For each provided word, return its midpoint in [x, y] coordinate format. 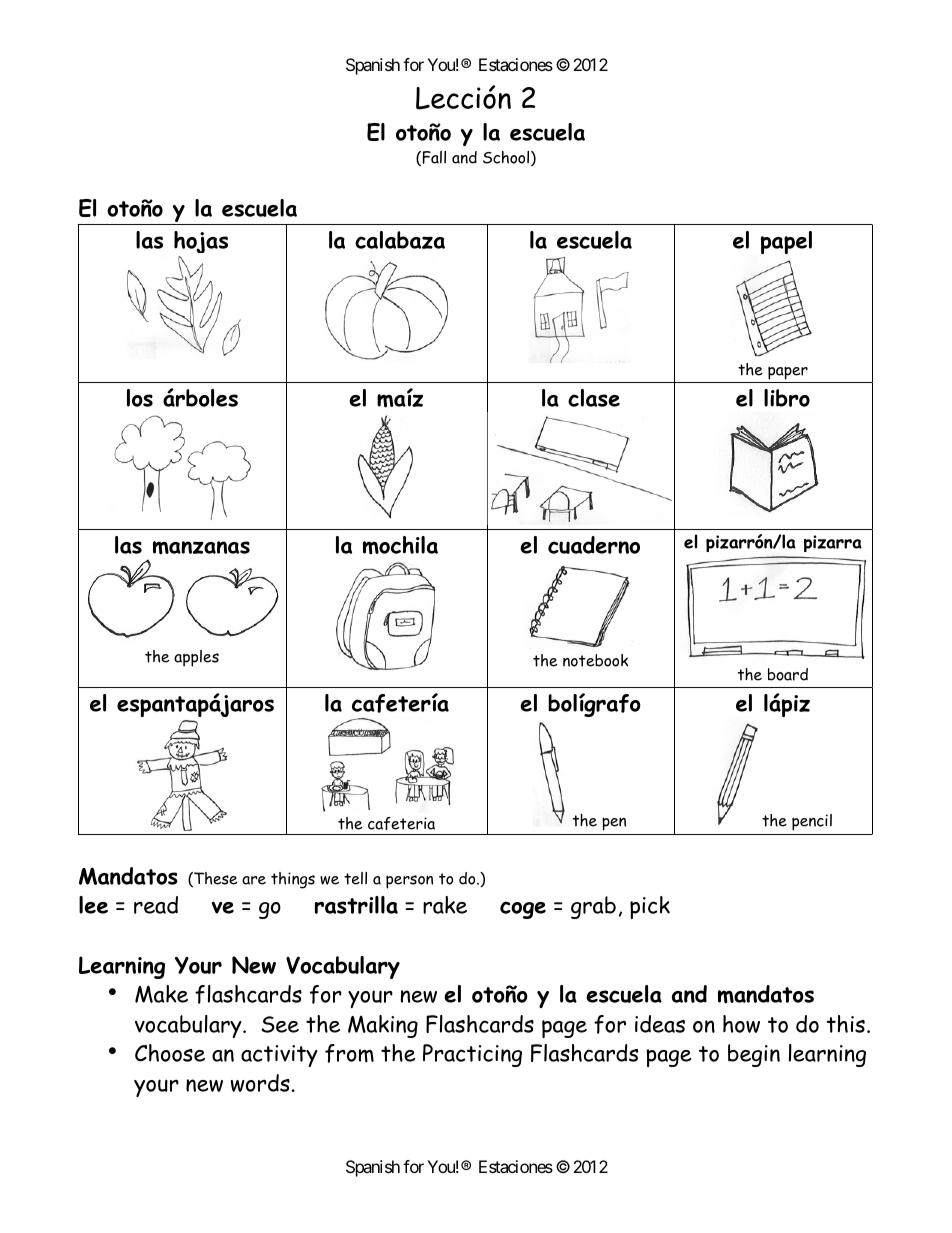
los [140, 398]
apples [196, 658]
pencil [812, 822]
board [788, 674]
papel [786, 242]
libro [787, 398]
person [409, 882]
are [254, 880]
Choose [170, 1053]
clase [594, 398]
